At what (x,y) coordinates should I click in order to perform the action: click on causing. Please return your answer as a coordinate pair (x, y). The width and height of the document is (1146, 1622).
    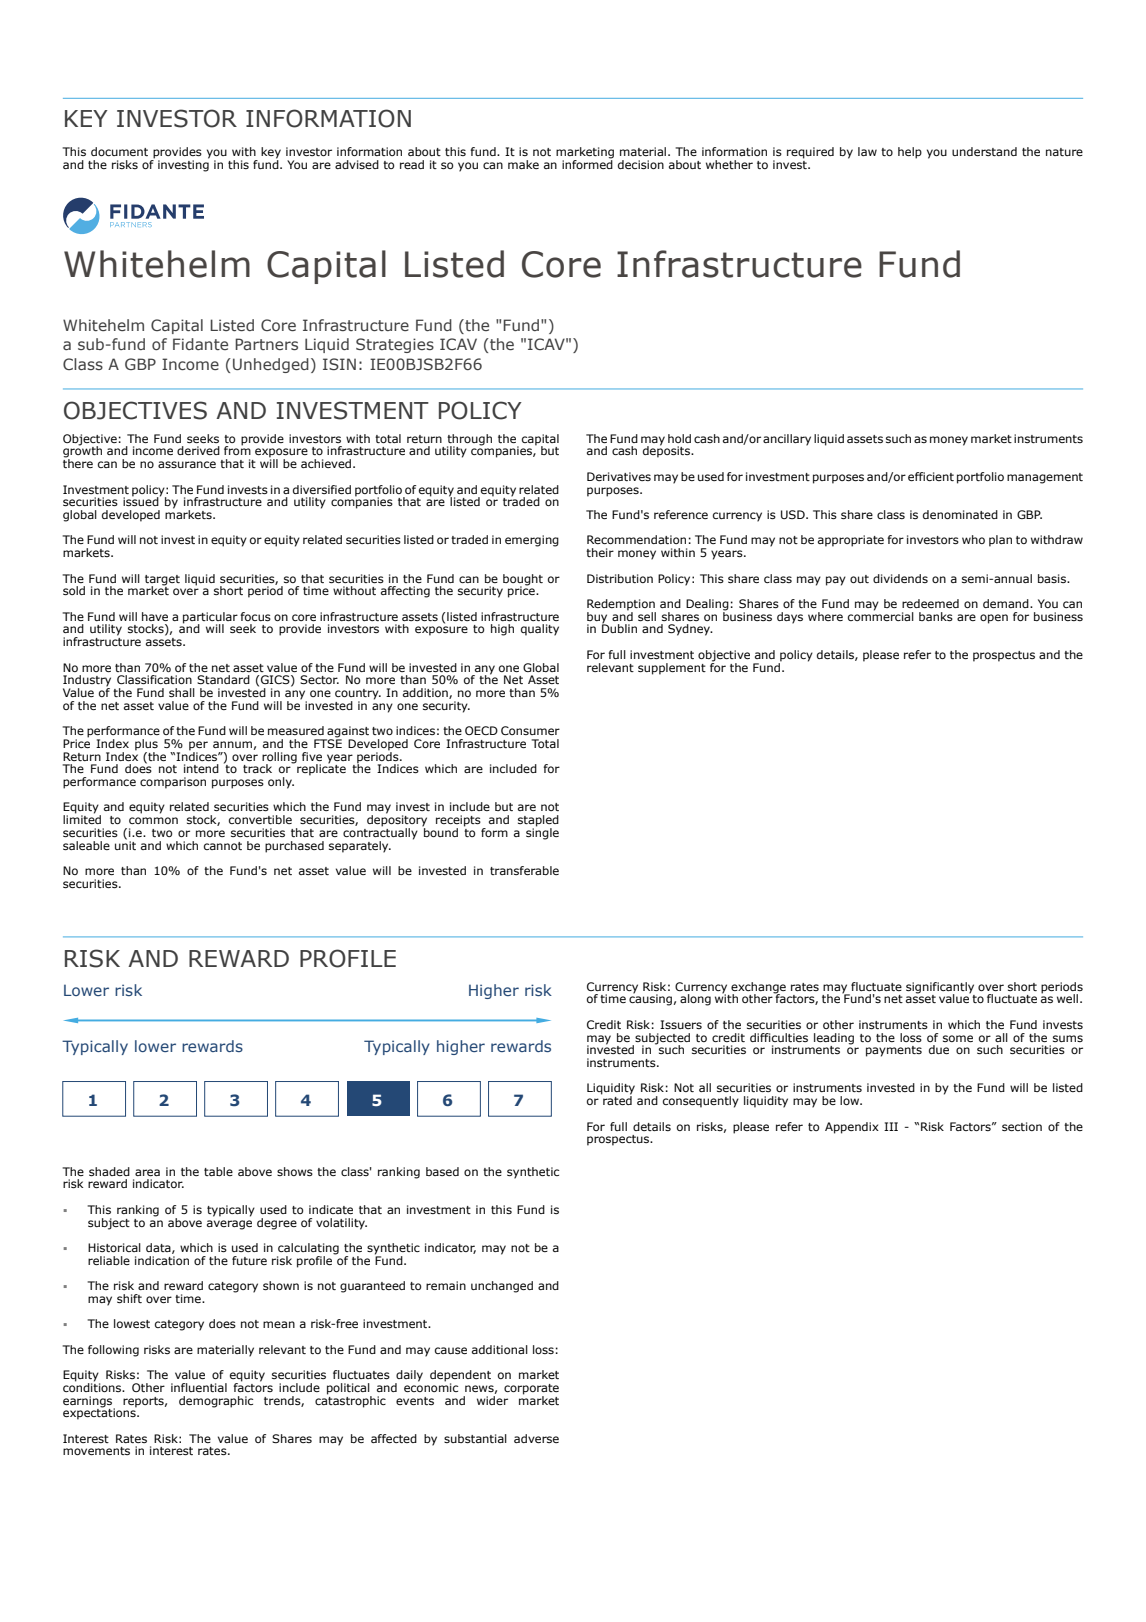
    Looking at the image, I should click on (650, 999).
